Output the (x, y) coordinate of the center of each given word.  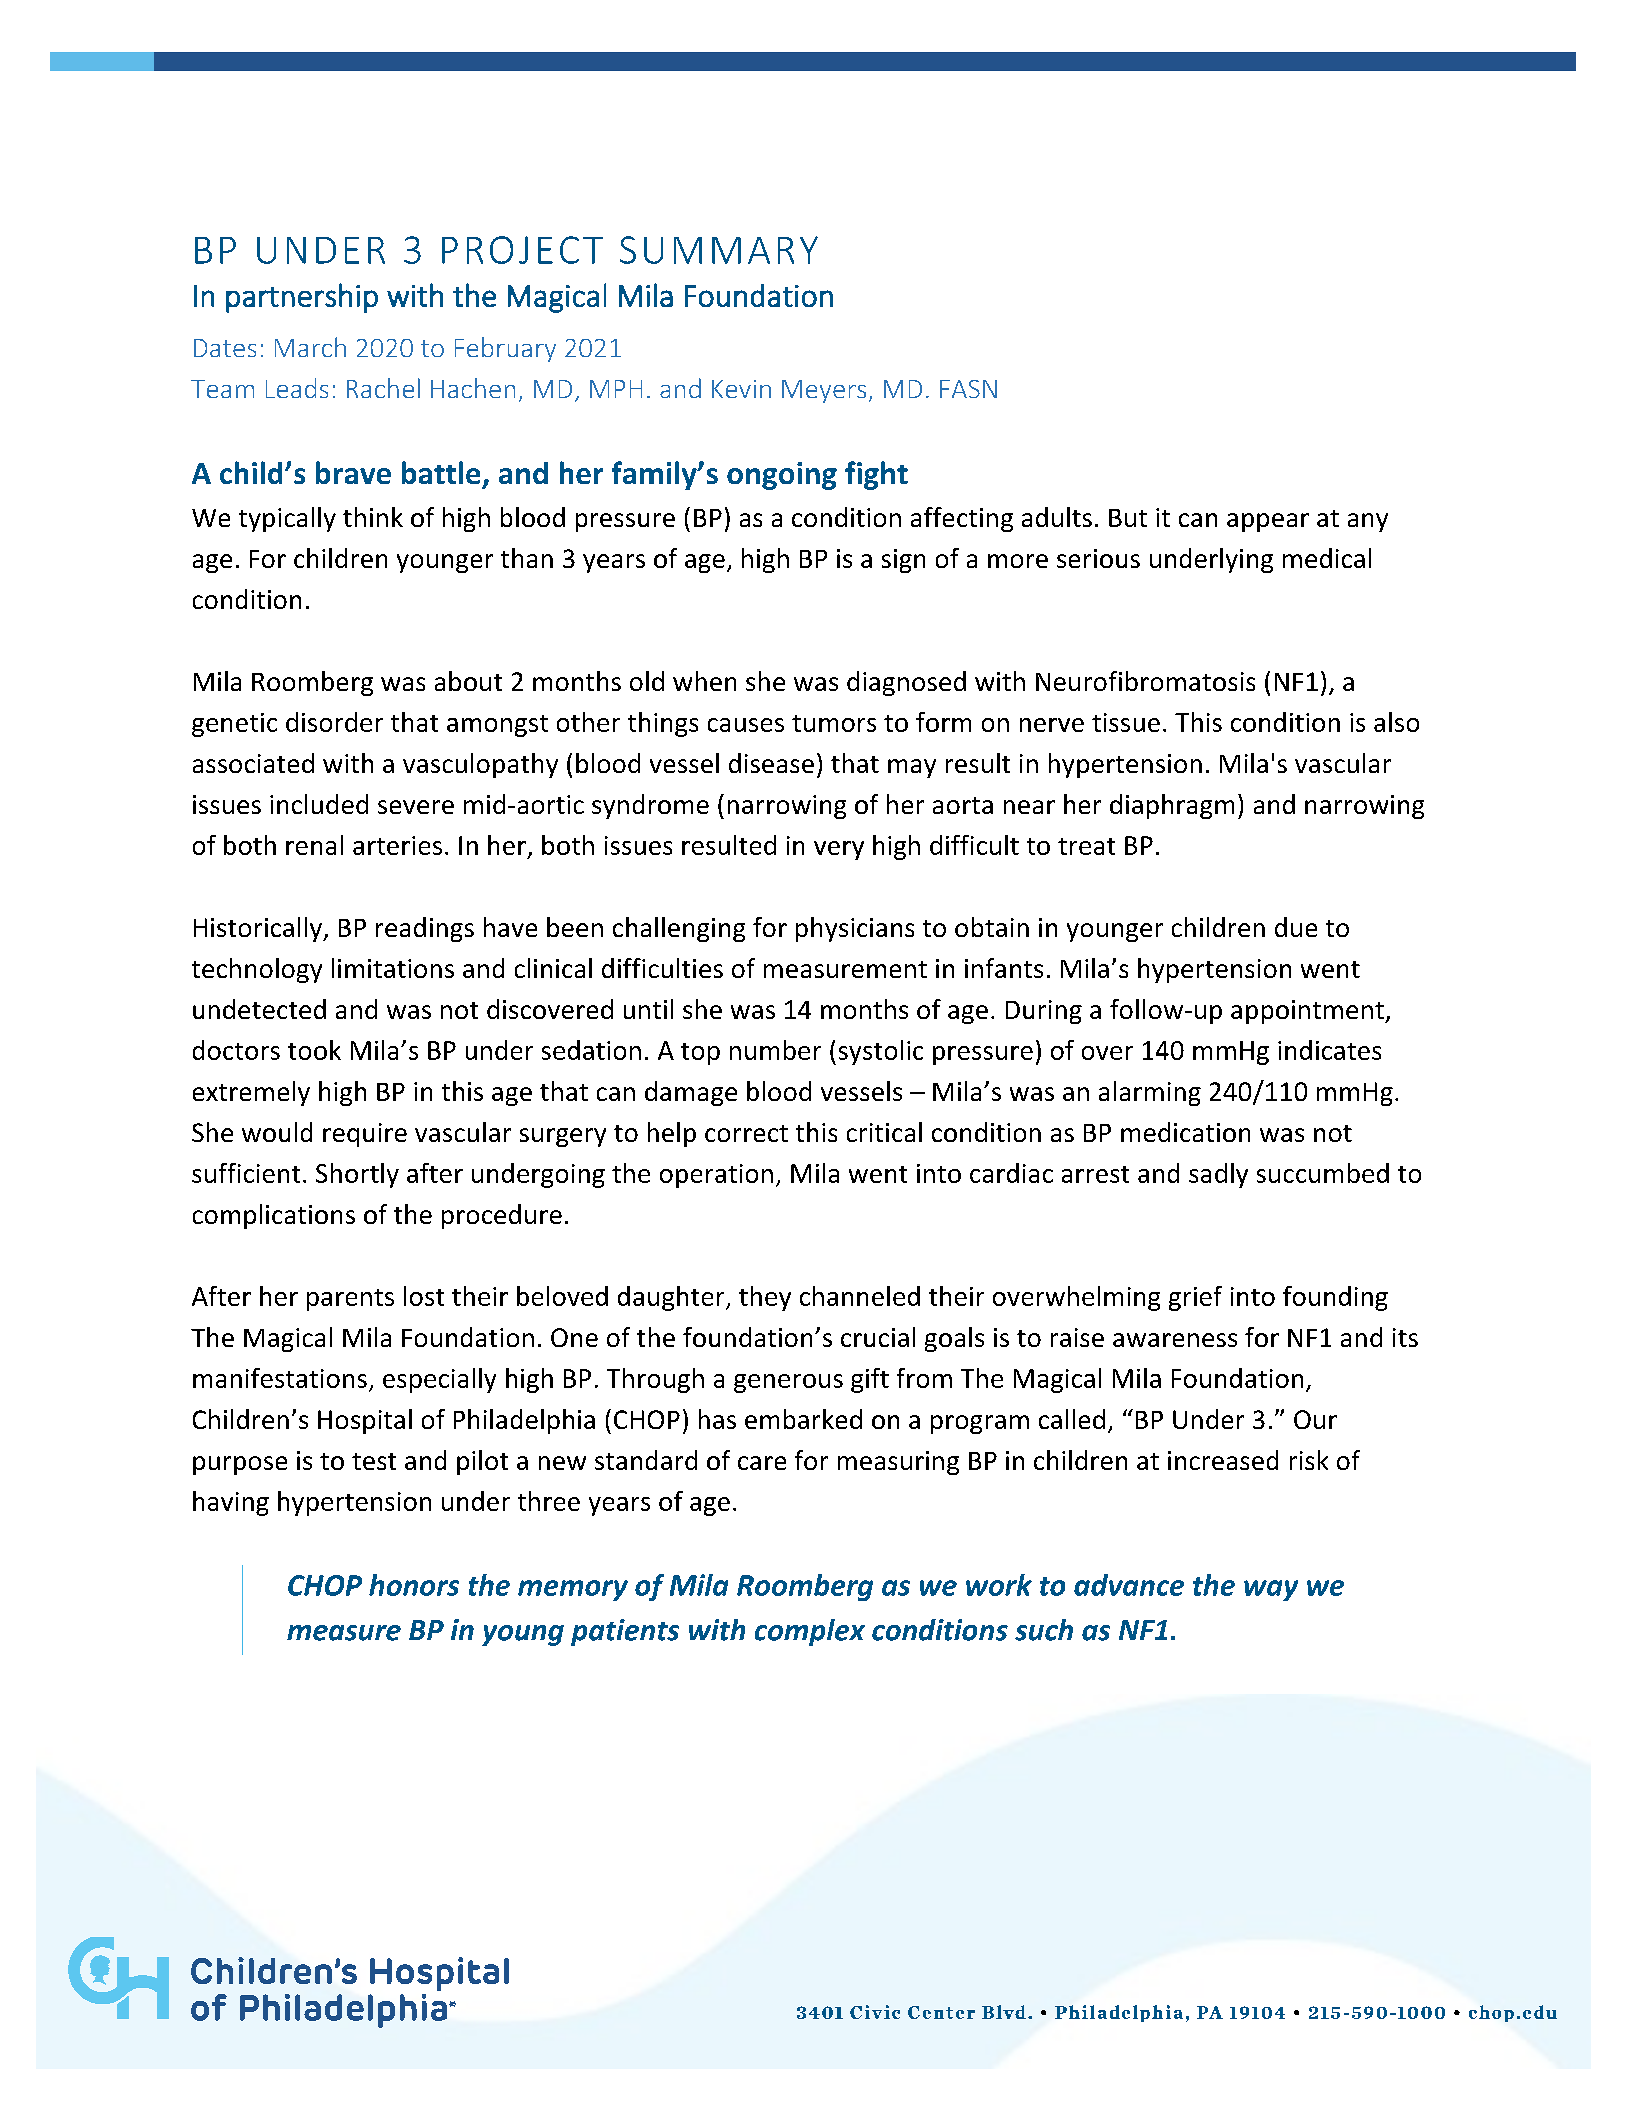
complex (810, 1632)
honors (414, 1585)
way (1271, 1590)
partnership (302, 298)
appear (1268, 522)
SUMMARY (719, 250)
